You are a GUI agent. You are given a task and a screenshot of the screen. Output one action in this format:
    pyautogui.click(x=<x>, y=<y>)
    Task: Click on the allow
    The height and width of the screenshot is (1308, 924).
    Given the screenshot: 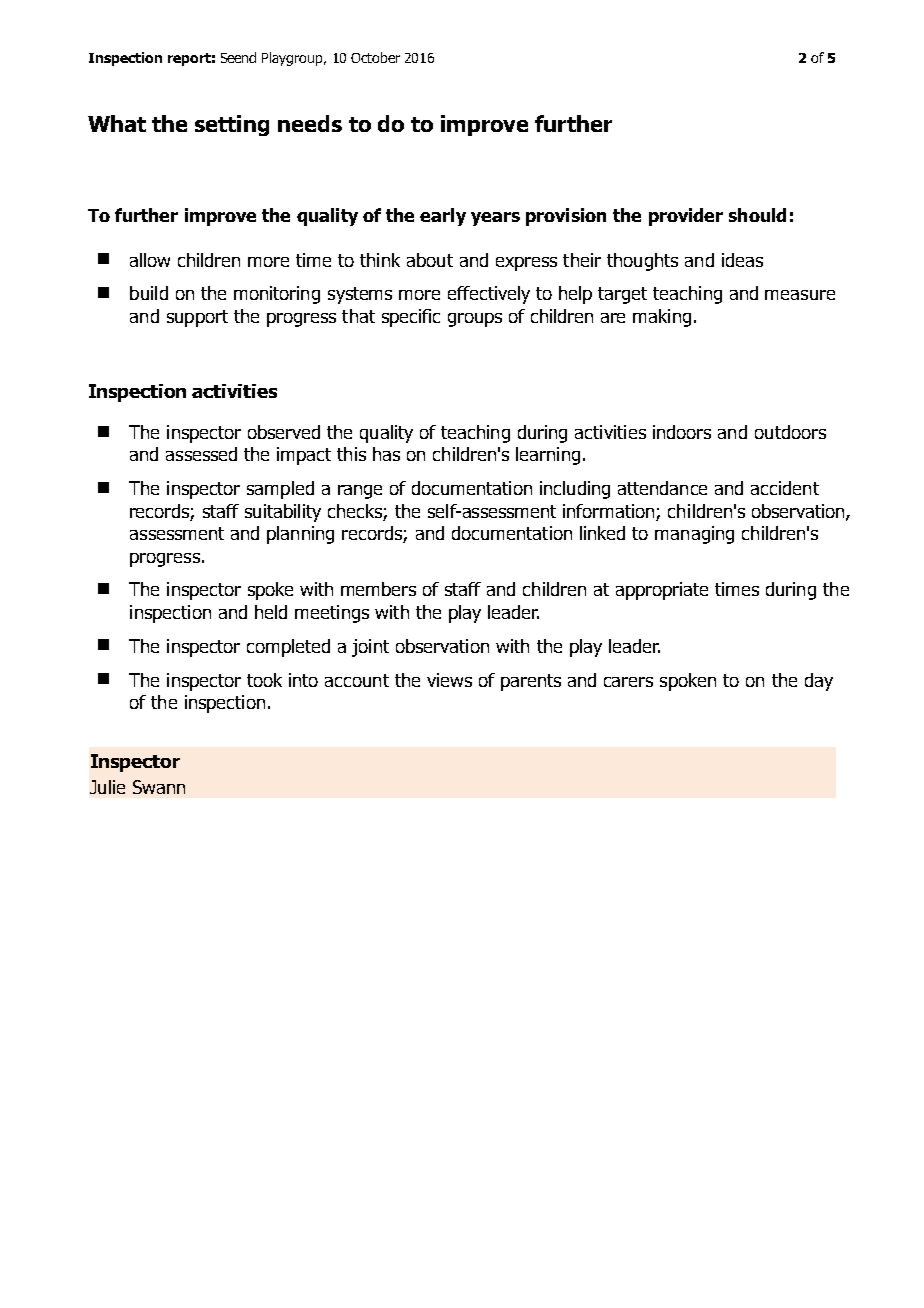 What is the action you would take?
    pyautogui.click(x=150, y=260)
